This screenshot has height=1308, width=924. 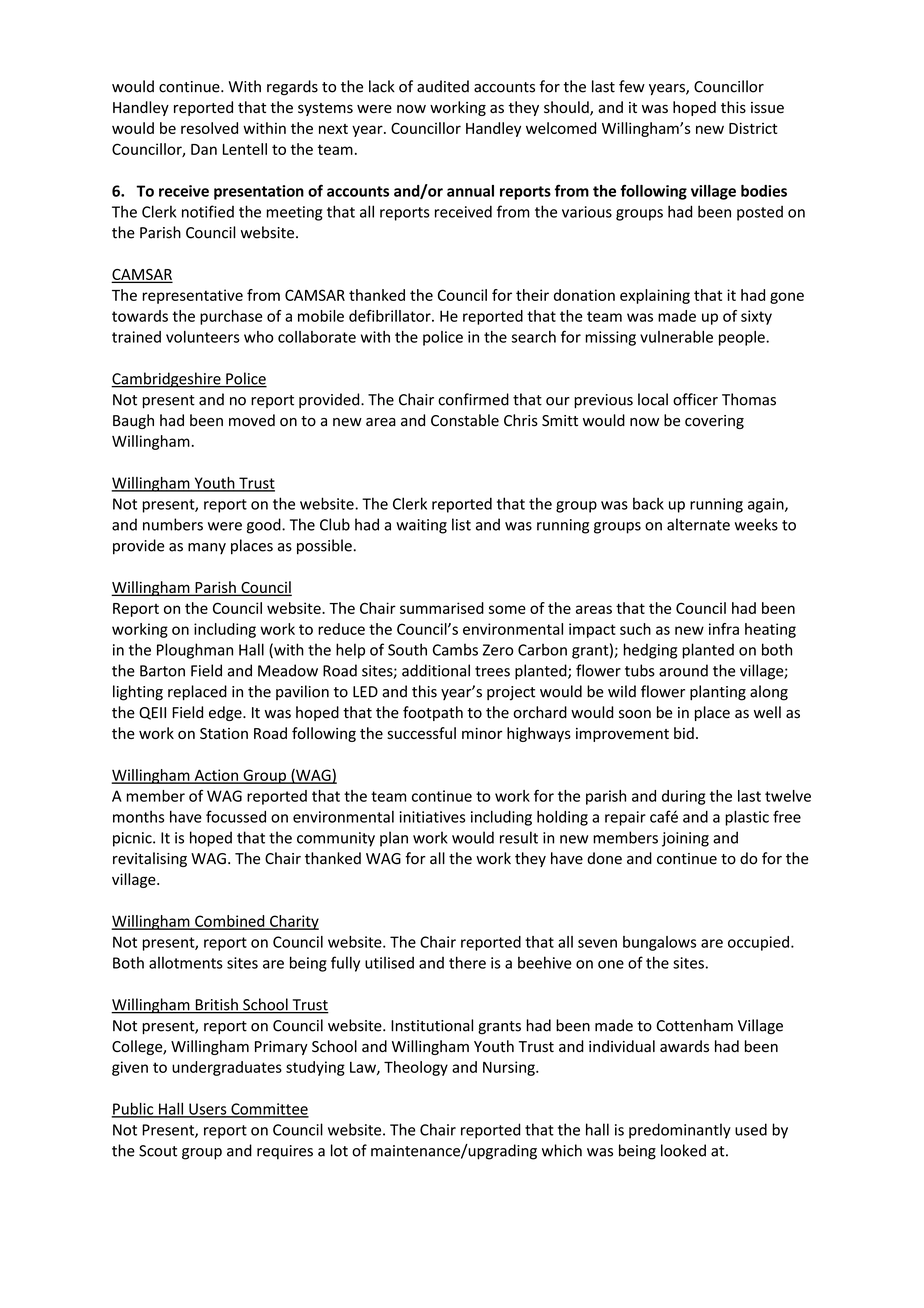 What do you see at coordinates (208, 1110) in the screenshot?
I see `Users` at bounding box center [208, 1110].
